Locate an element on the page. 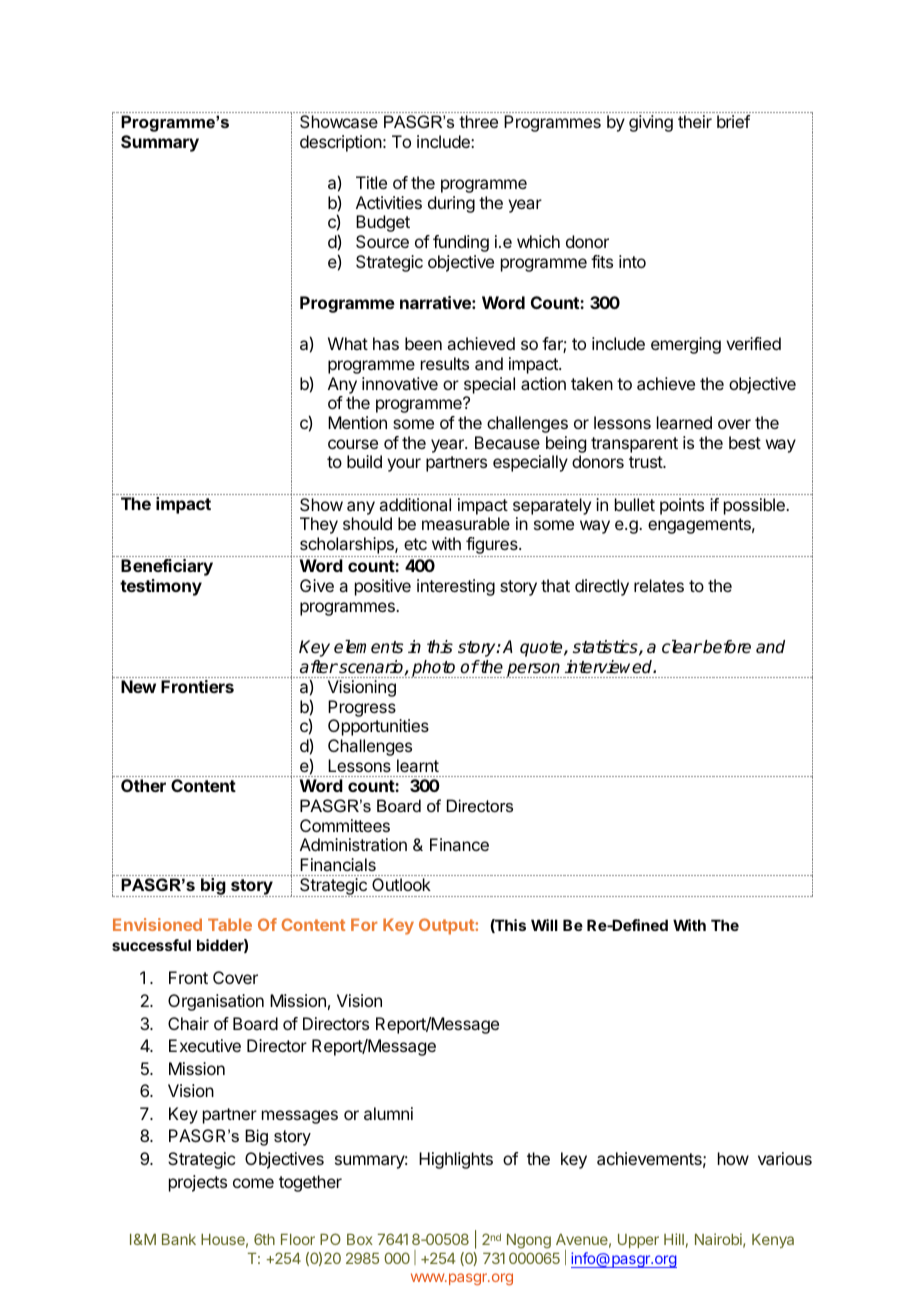 The height and width of the document is (1308, 924). points is located at coordinates (682, 506).
